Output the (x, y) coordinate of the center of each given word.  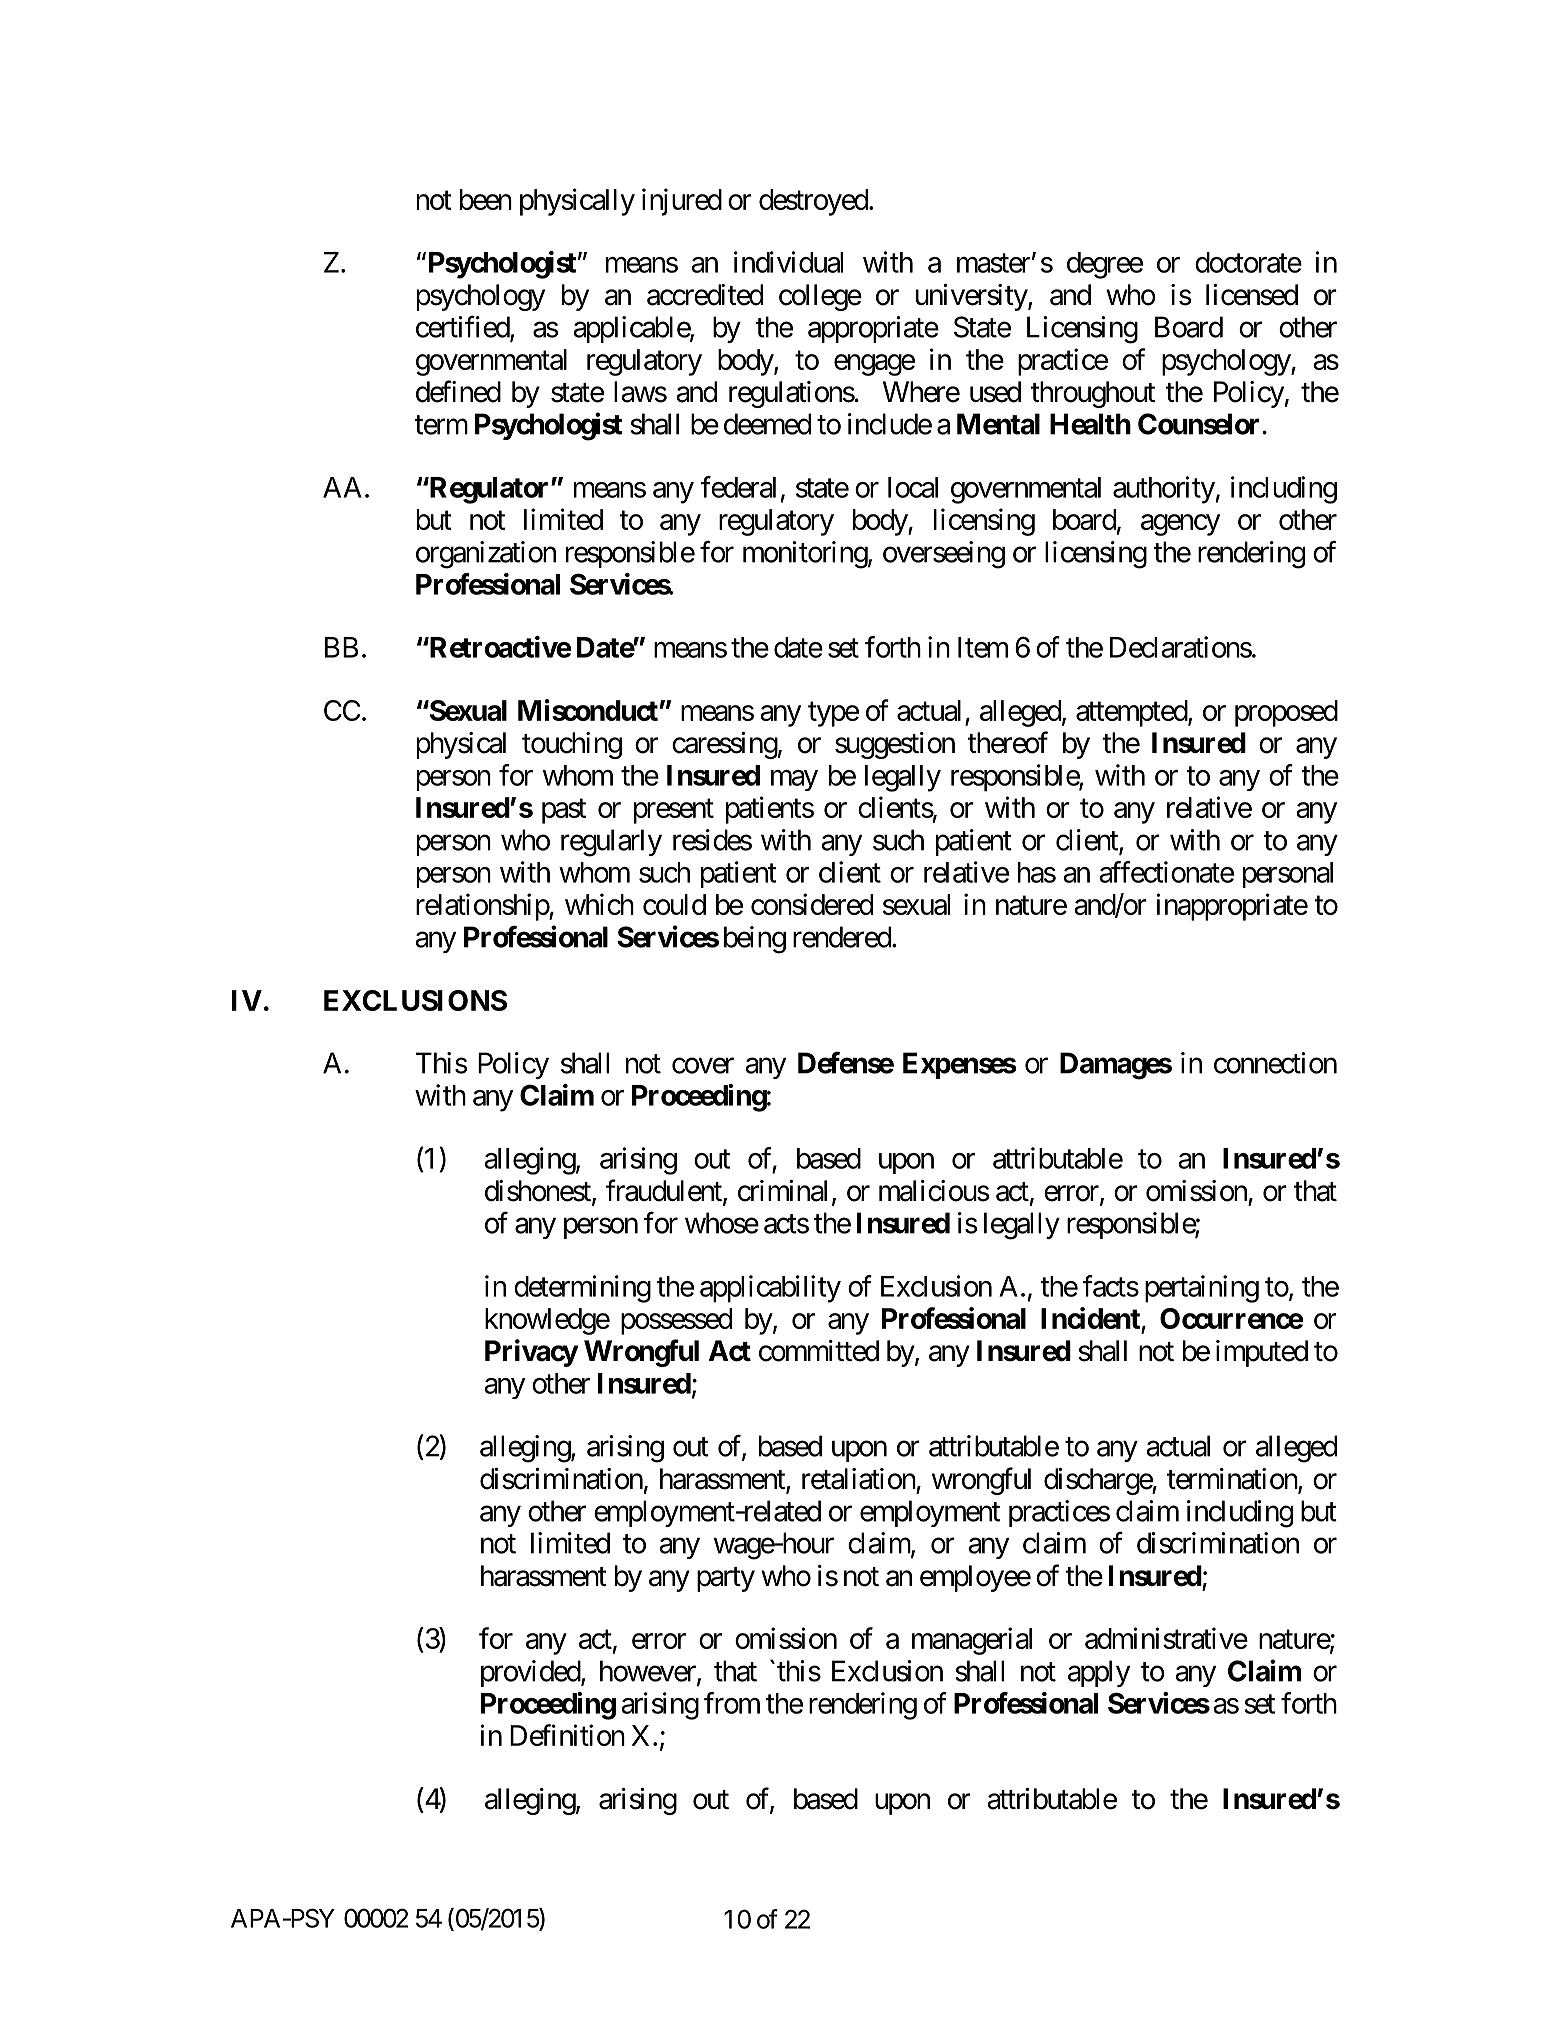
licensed (1252, 295)
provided (531, 1673)
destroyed (813, 202)
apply (1099, 1673)
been (486, 199)
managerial (972, 1641)
